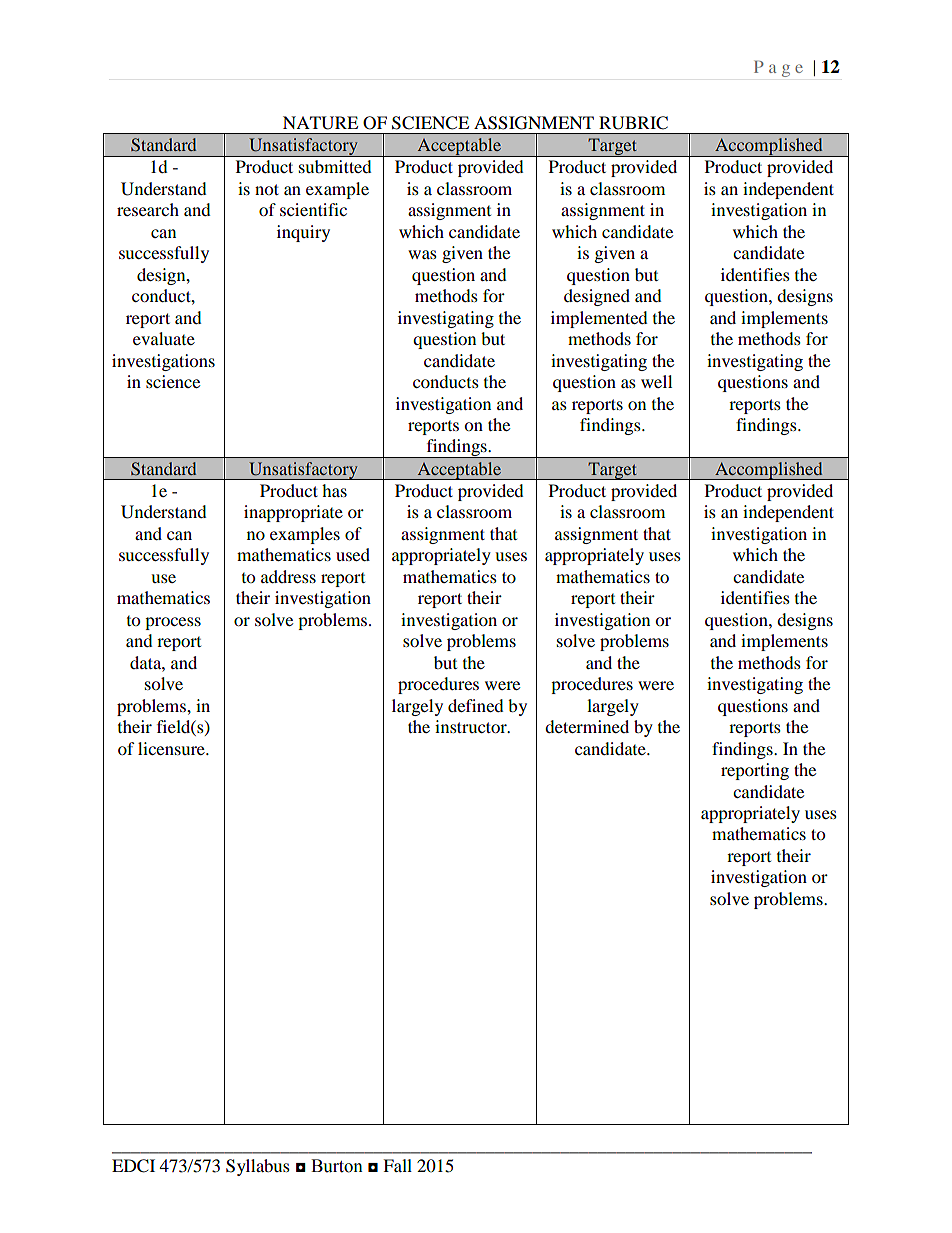 Image resolution: width=952 pixels, height=1233 pixels. I want to click on Syllabus, so click(258, 1167).
